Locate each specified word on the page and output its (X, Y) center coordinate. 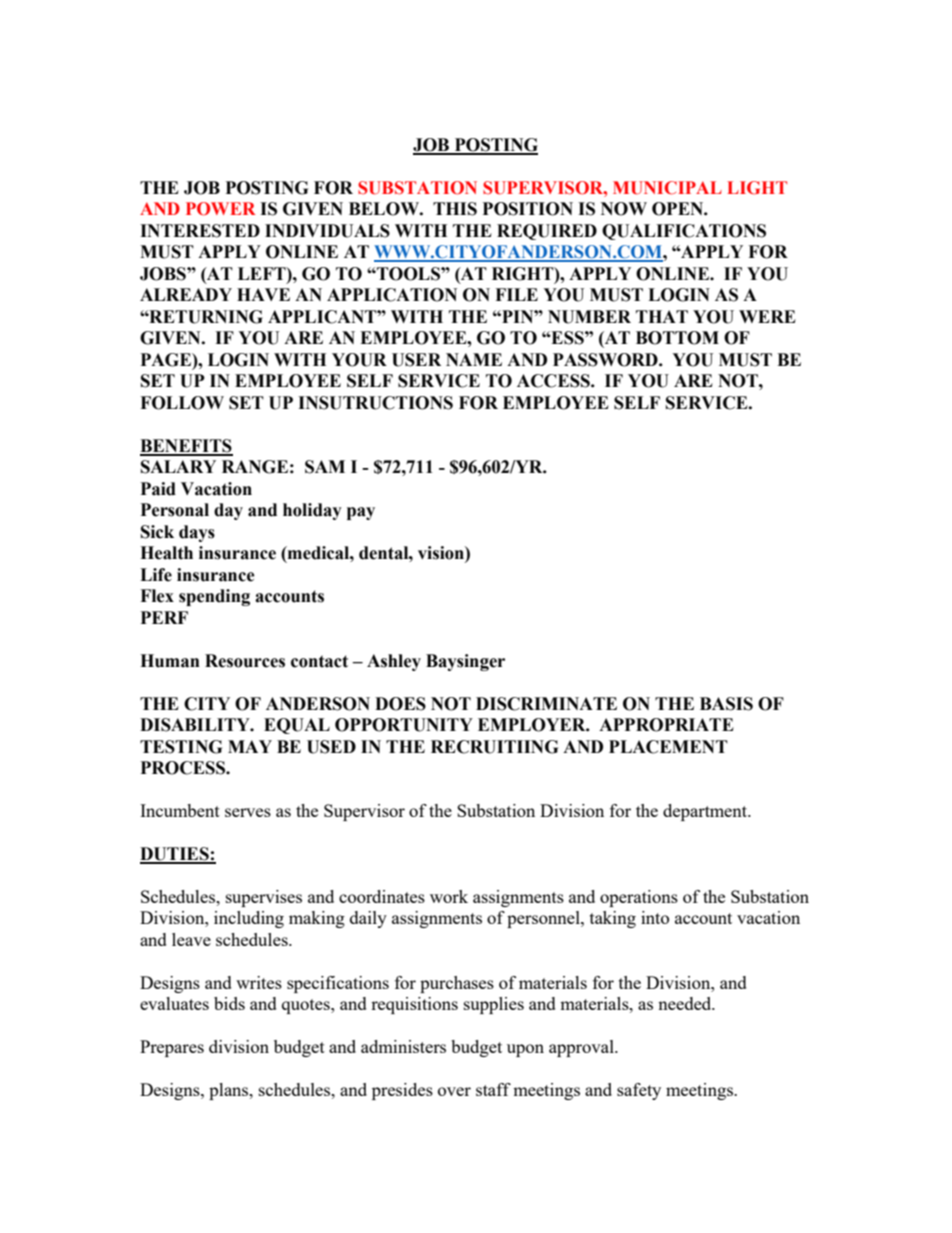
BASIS (726, 704)
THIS (455, 209)
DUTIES (175, 855)
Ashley (394, 662)
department (706, 812)
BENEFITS (186, 447)
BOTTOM (677, 338)
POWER (221, 209)
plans (230, 1091)
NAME (474, 359)
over (454, 1091)
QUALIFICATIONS (684, 232)
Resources (245, 661)
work (449, 896)
